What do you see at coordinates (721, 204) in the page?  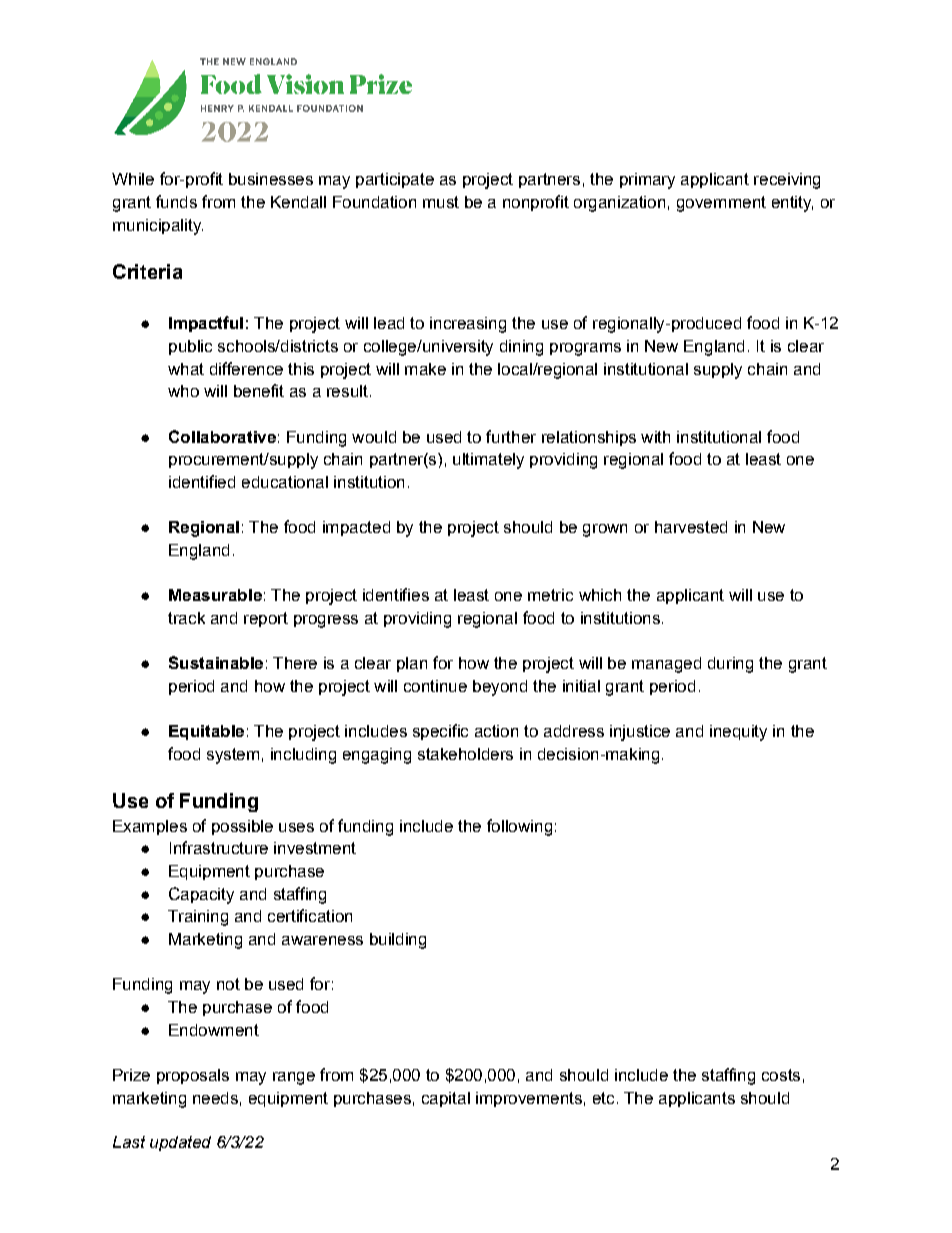 I see `government` at bounding box center [721, 204].
